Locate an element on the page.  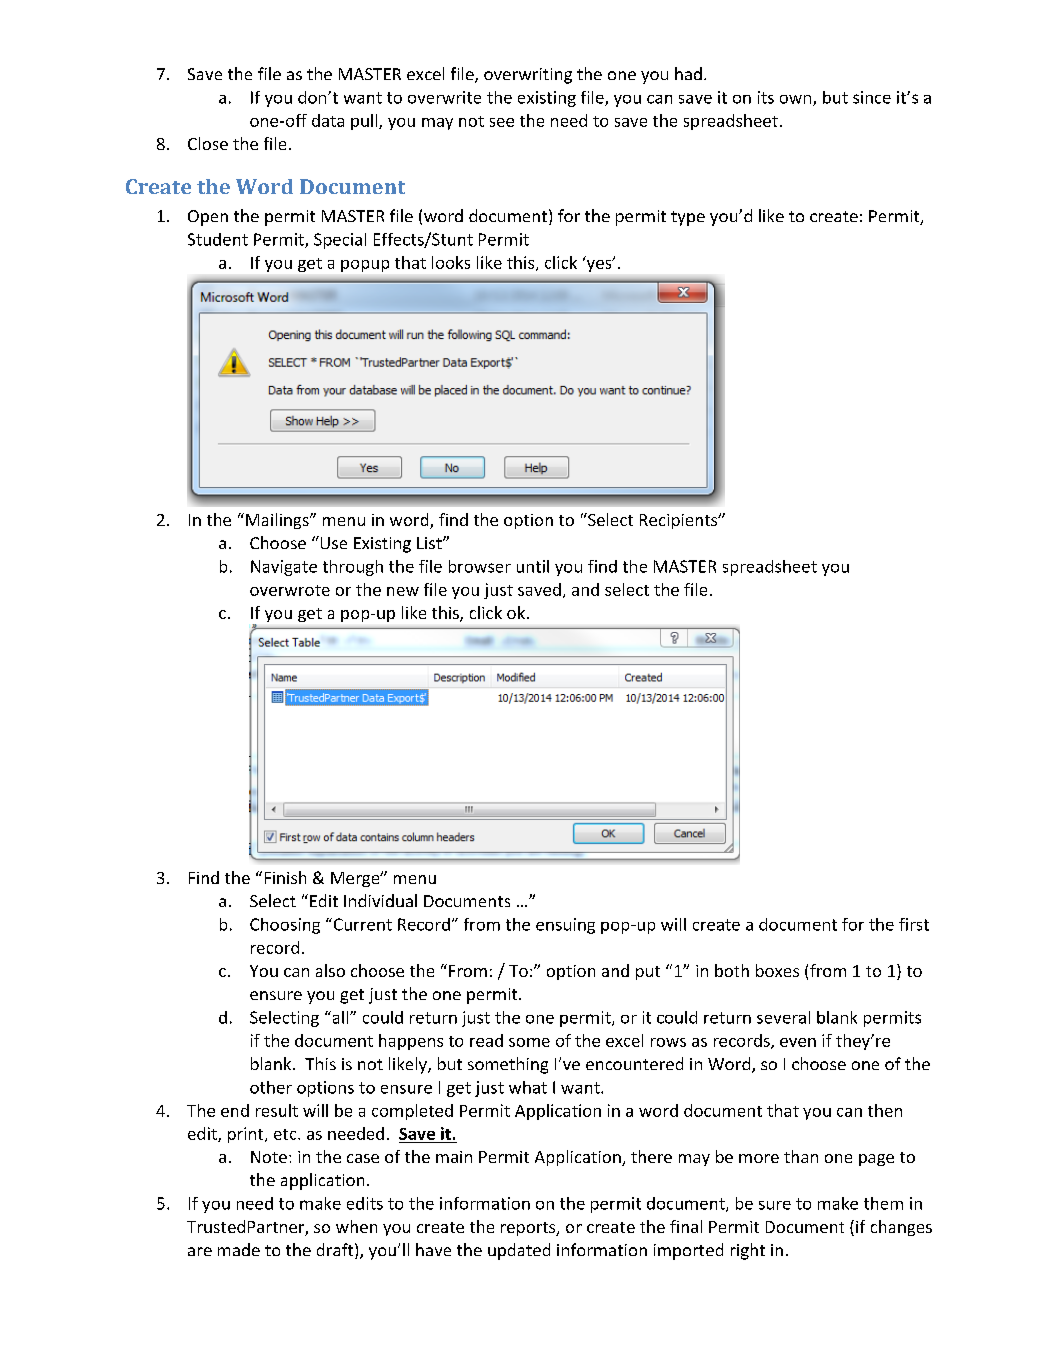
overwriting is located at coordinates (528, 76).
